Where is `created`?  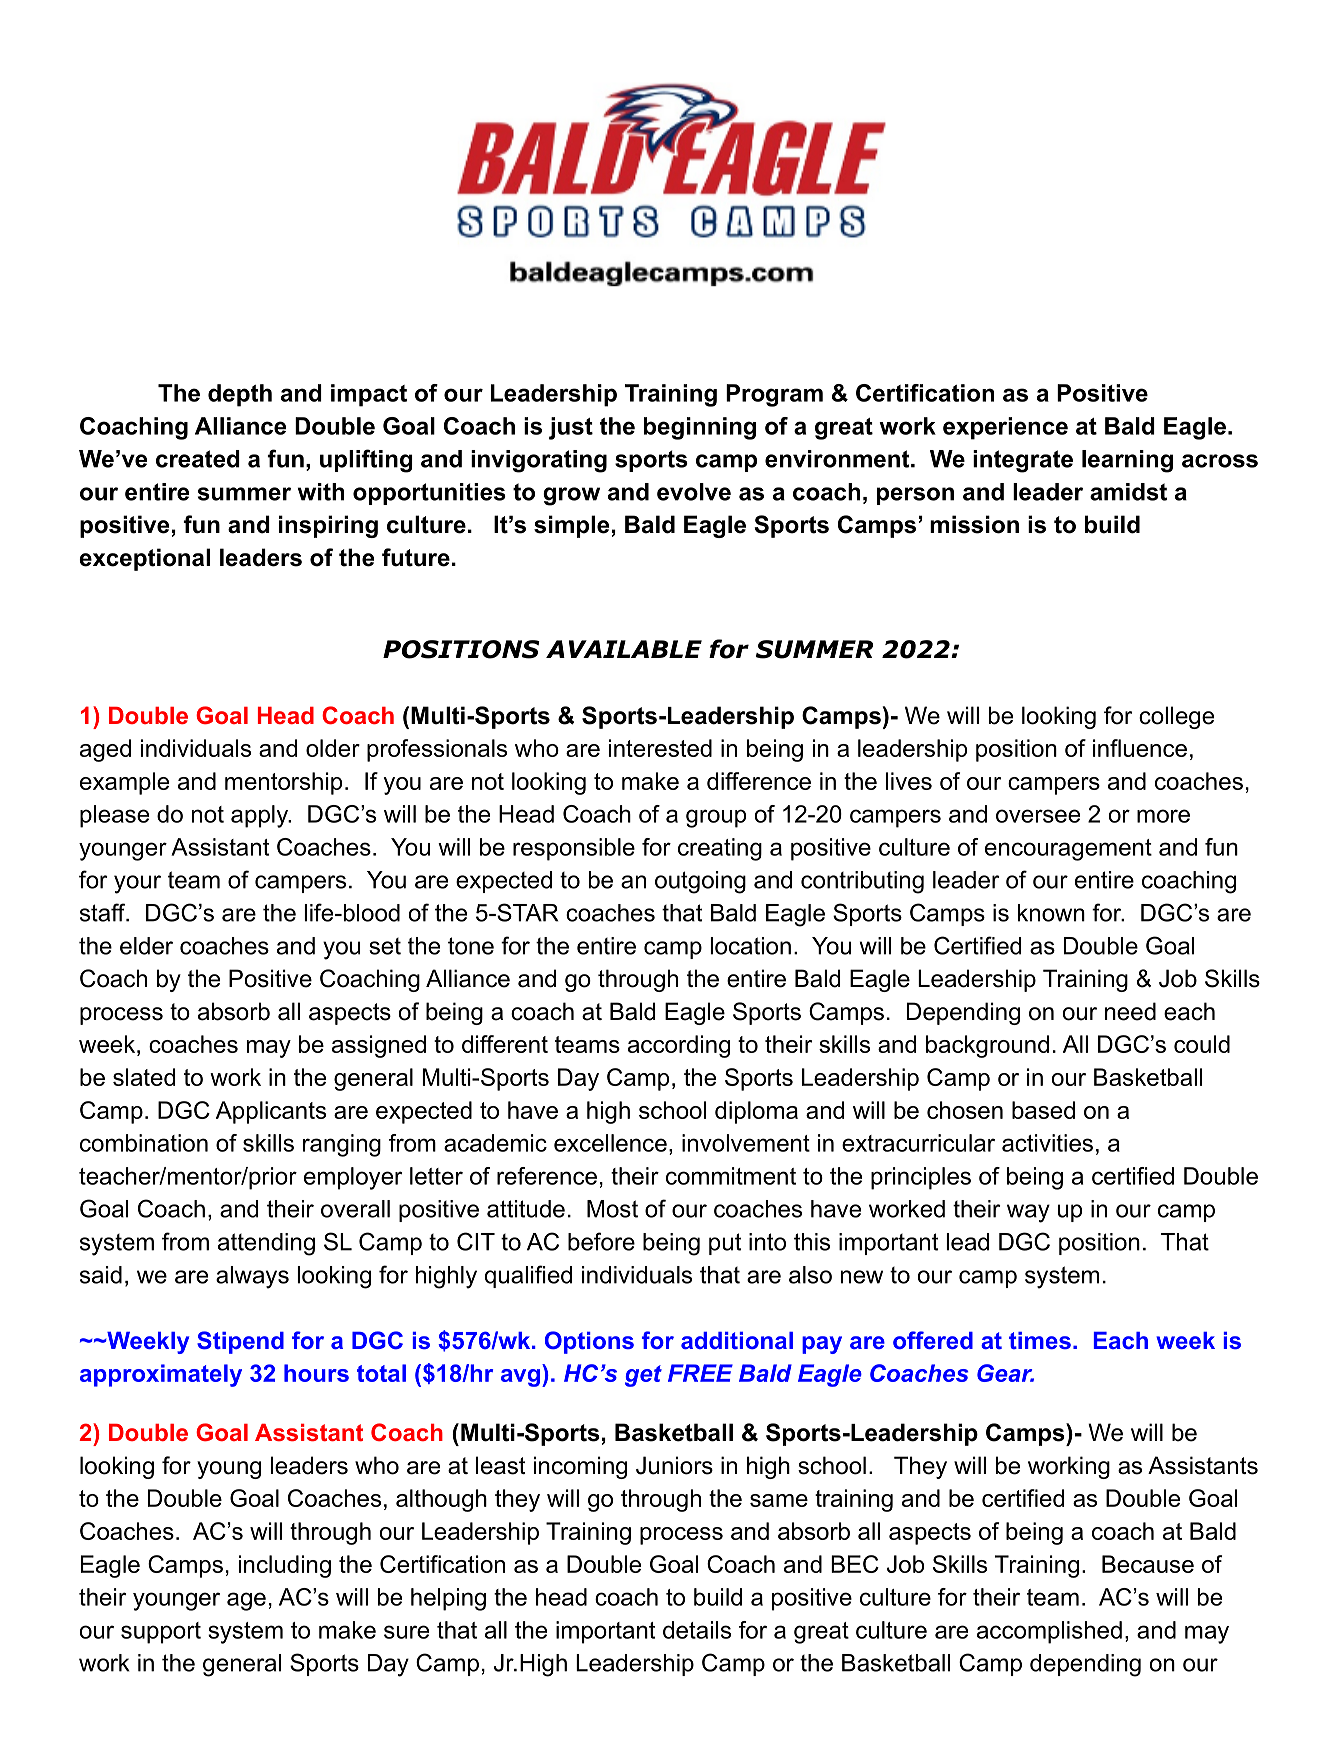 created is located at coordinates (198, 459).
